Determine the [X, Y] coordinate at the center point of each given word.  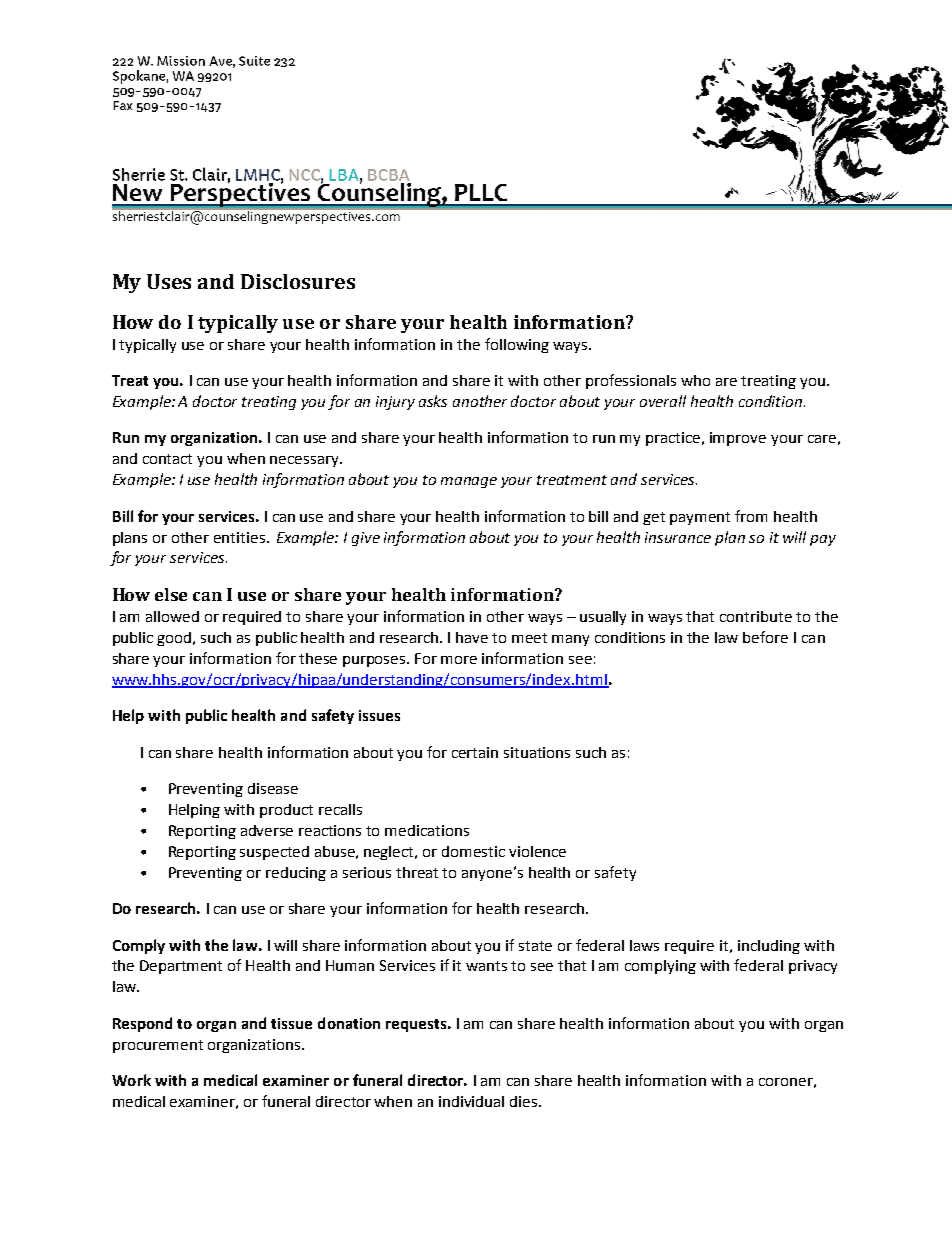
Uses [169, 281]
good [175, 639]
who [695, 380]
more [459, 660]
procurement [158, 1046]
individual [471, 1101]
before [765, 637]
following [517, 345]
